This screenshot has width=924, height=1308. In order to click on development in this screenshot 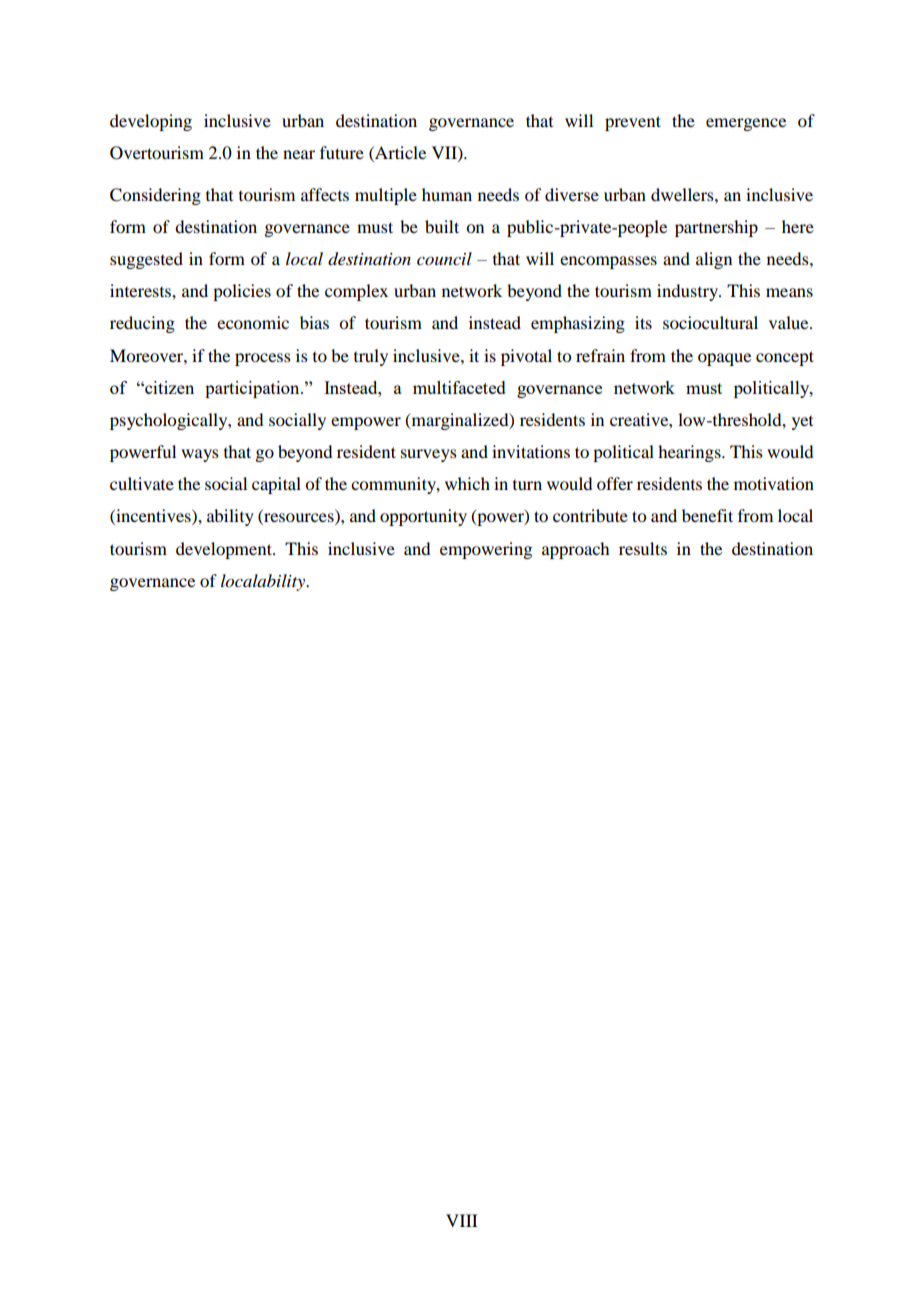, I will do `click(225, 550)`.
